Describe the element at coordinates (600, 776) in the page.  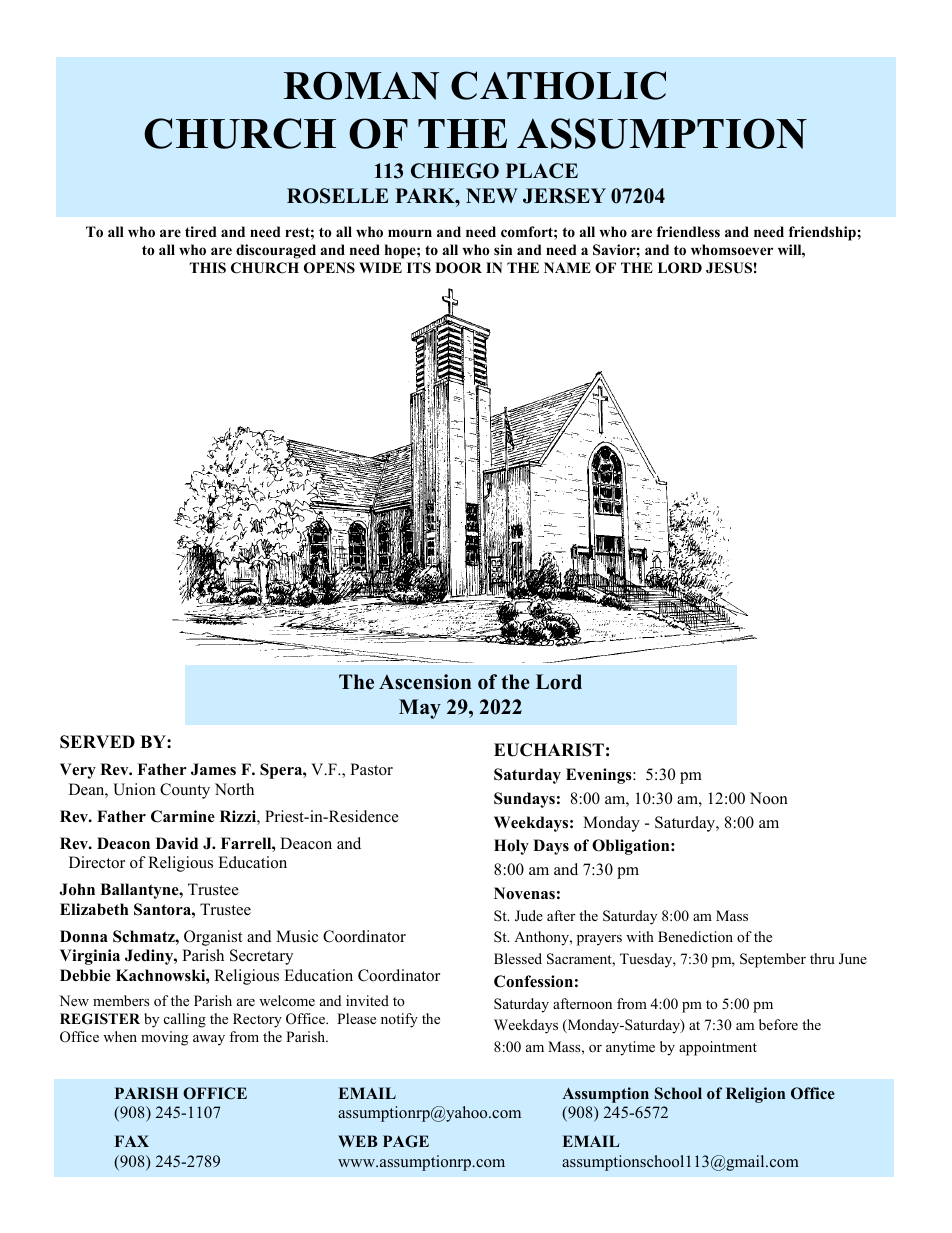
I see `Evenings` at that location.
